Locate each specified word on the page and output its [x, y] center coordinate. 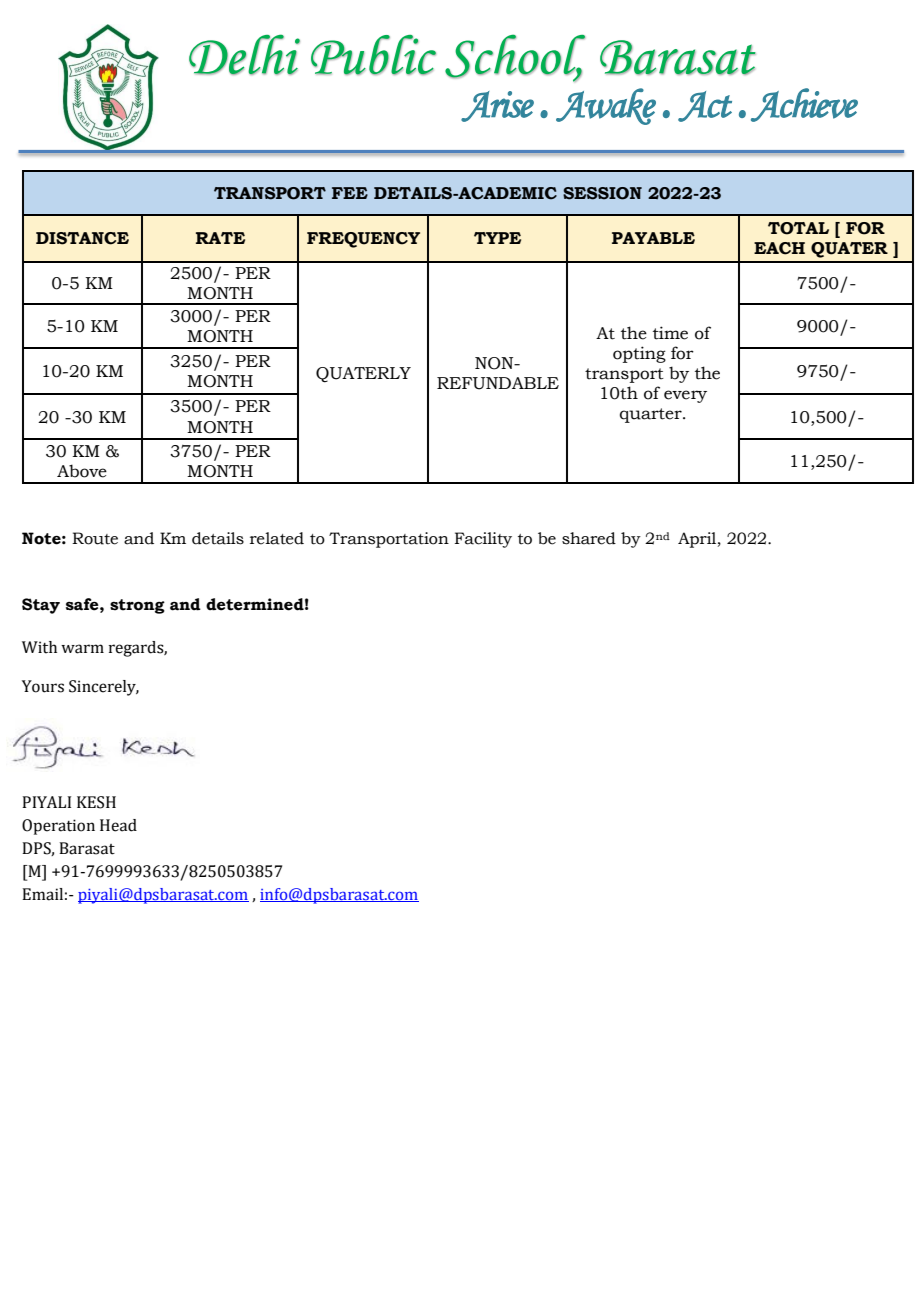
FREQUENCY [363, 240]
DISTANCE [82, 238]
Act [705, 106]
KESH [96, 802]
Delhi [244, 54]
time [670, 333]
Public [373, 55]
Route [95, 538]
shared [589, 538]
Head [118, 825]
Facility [483, 540]
